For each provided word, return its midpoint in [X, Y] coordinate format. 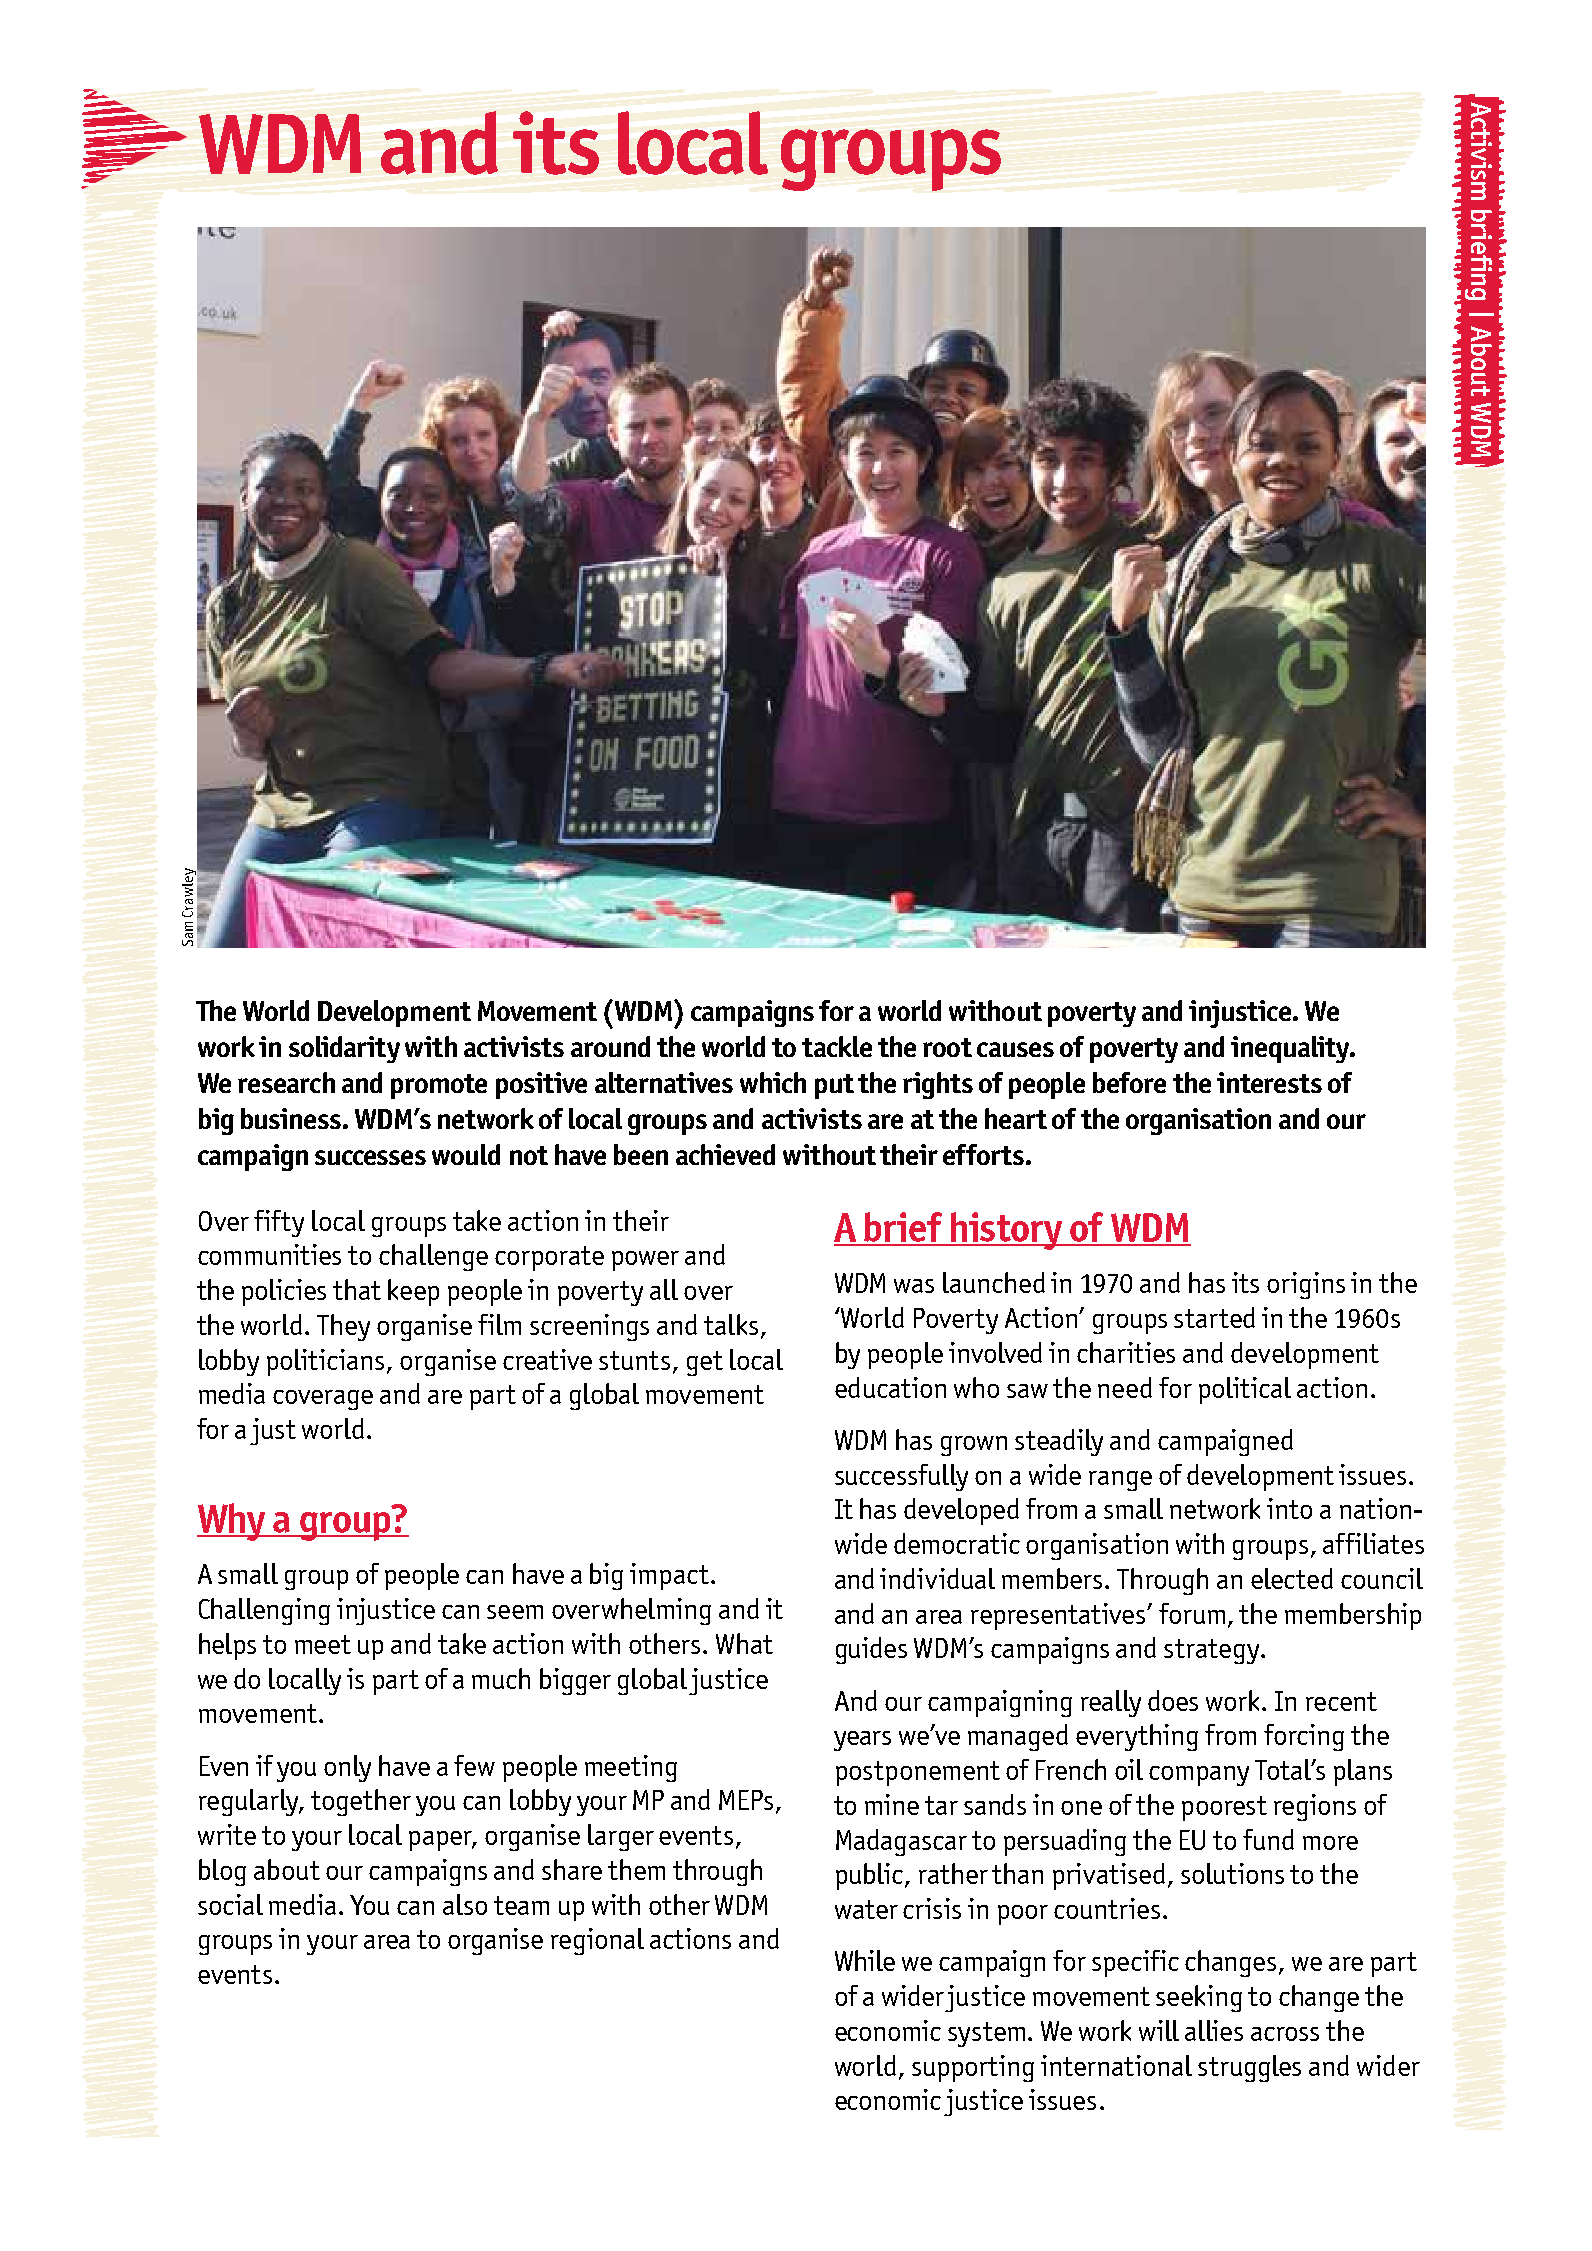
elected [1292, 1578]
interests [1269, 1082]
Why [233, 1522]
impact [669, 1576]
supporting [973, 2068]
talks [733, 1326]
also [465, 1904]
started [1214, 1317]
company [1199, 1776]
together [361, 1802]
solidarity [344, 1049]
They [343, 1327]
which [773, 1082]
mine [892, 1804]
